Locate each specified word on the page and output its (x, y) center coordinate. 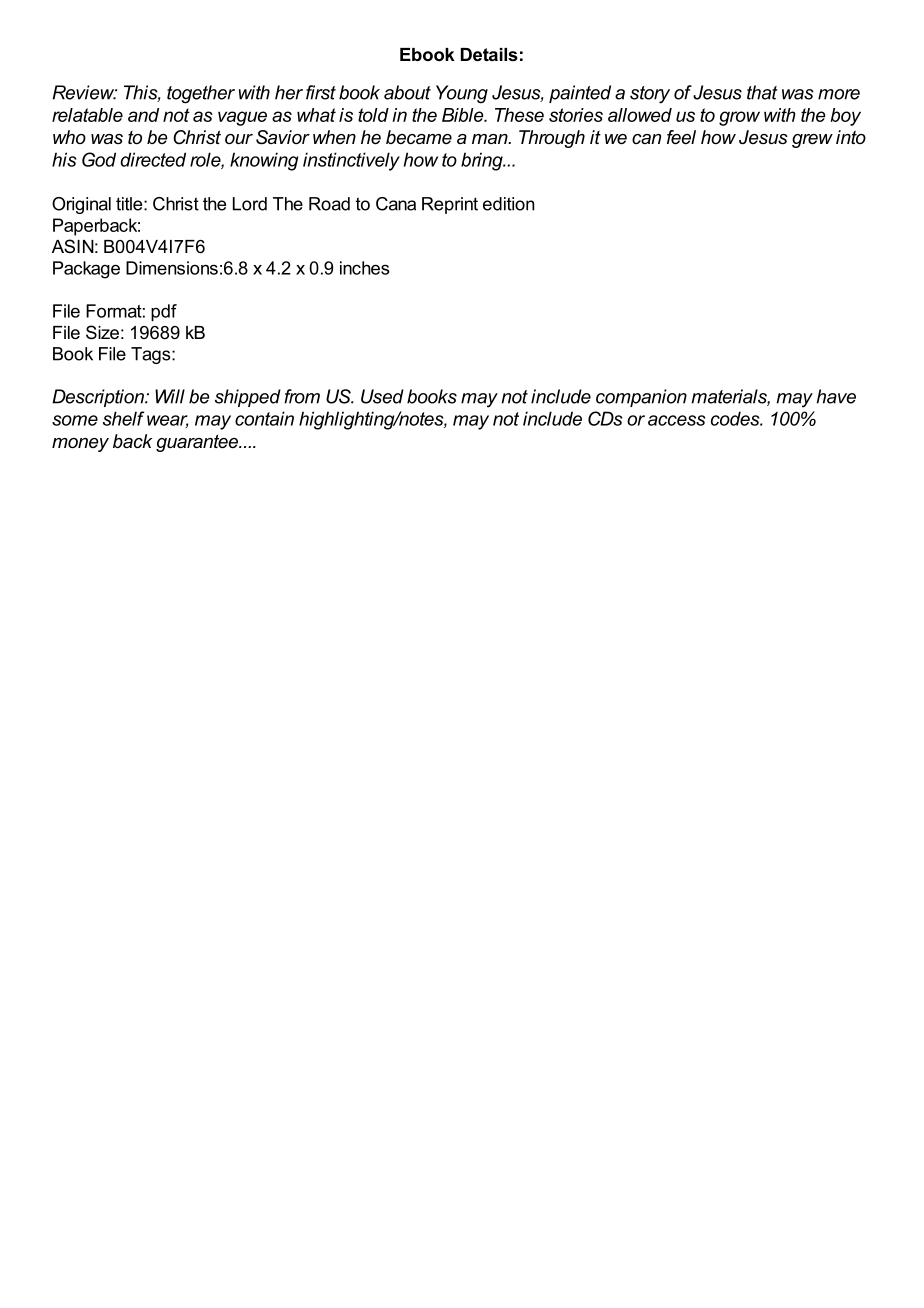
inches (365, 268)
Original (81, 205)
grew (812, 141)
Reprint (450, 205)
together (201, 94)
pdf (164, 312)
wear (167, 421)
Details (489, 54)
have (836, 396)
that (762, 92)
